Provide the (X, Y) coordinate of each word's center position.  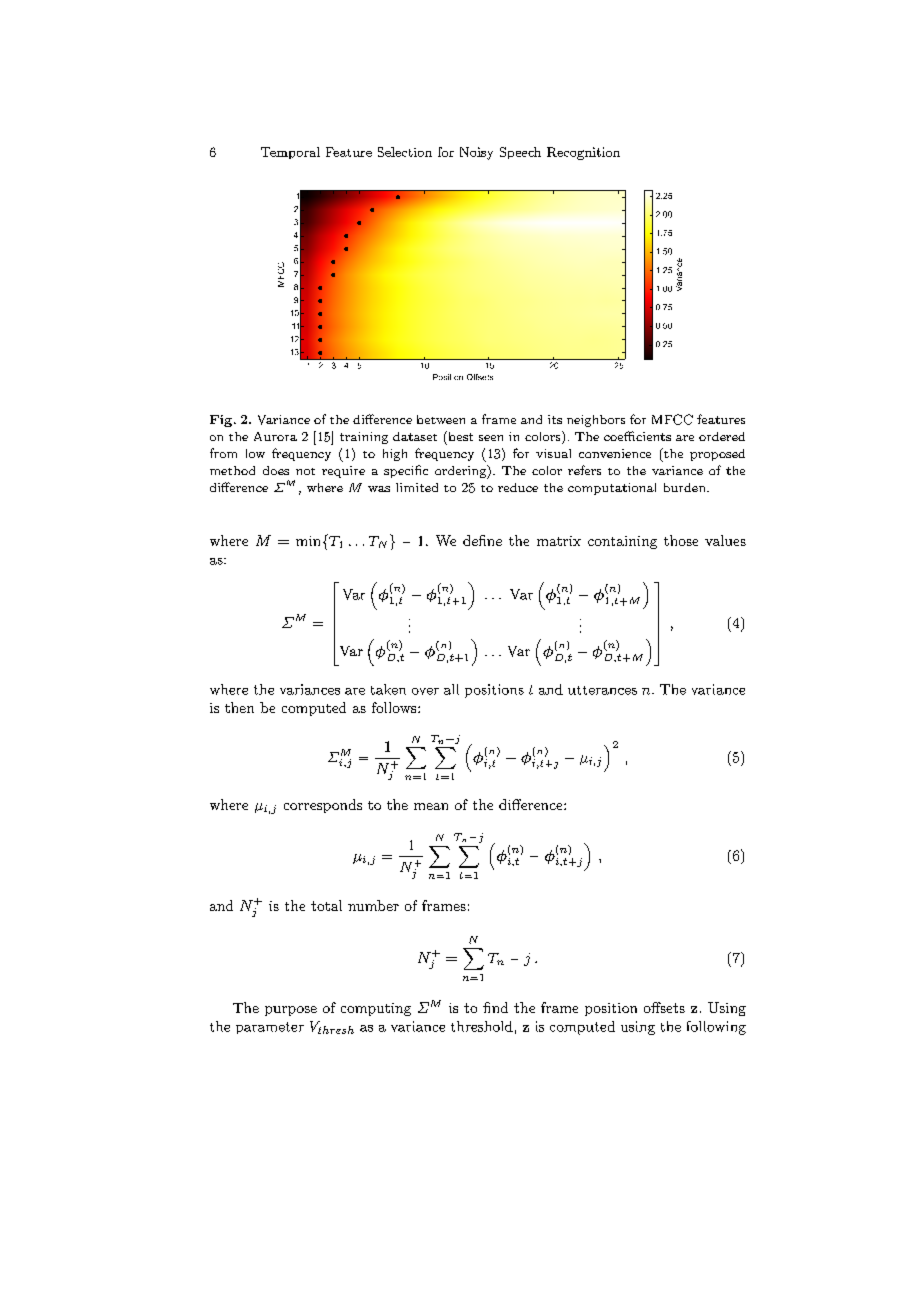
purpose (291, 1011)
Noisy (476, 153)
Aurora (275, 436)
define (482, 540)
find (495, 1007)
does (276, 470)
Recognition (583, 153)
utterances (602, 690)
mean (431, 806)
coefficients (637, 436)
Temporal (290, 153)
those (681, 540)
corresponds (323, 806)
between (441, 419)
